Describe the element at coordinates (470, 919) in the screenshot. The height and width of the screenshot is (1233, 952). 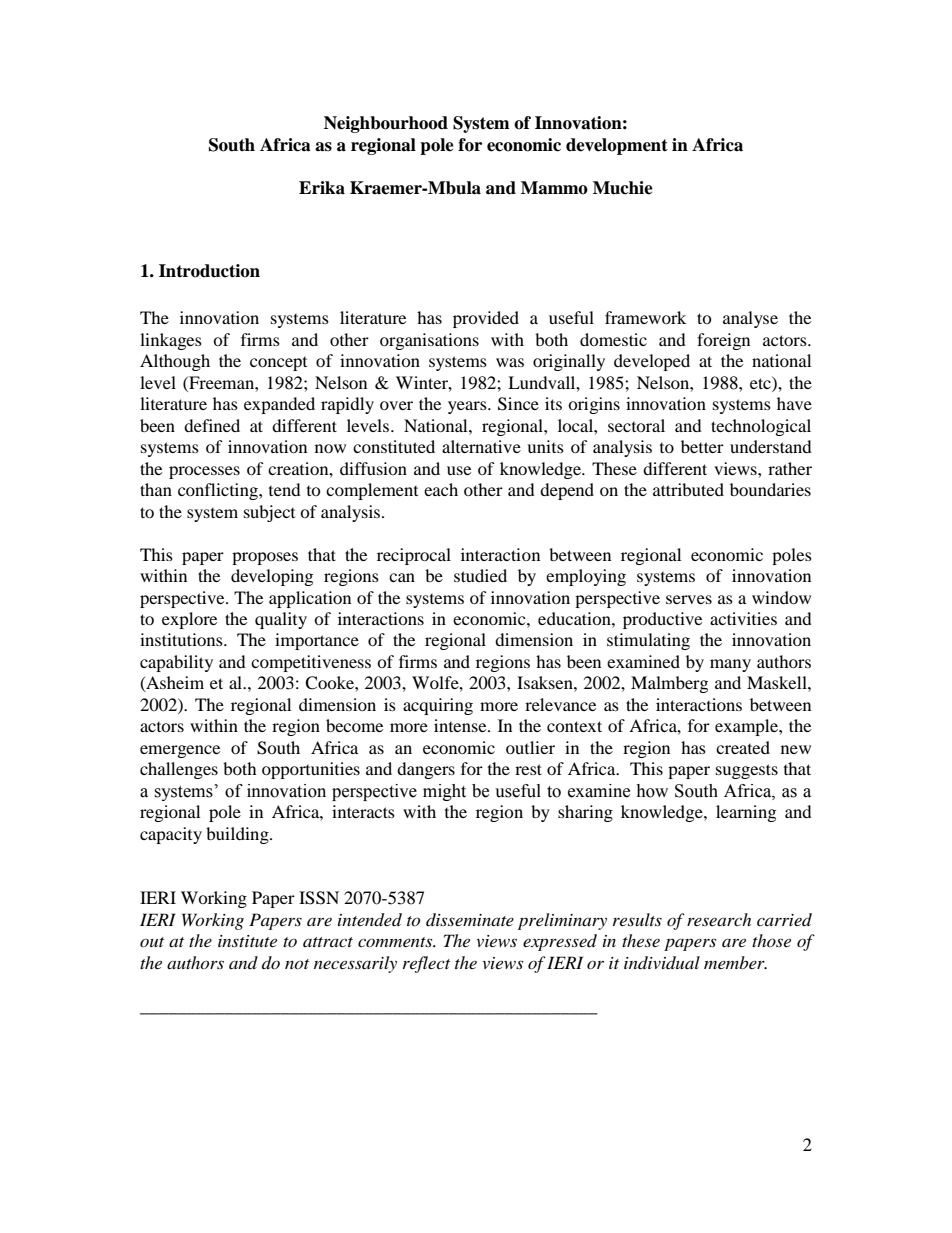
I see `disseminate` at that location.
